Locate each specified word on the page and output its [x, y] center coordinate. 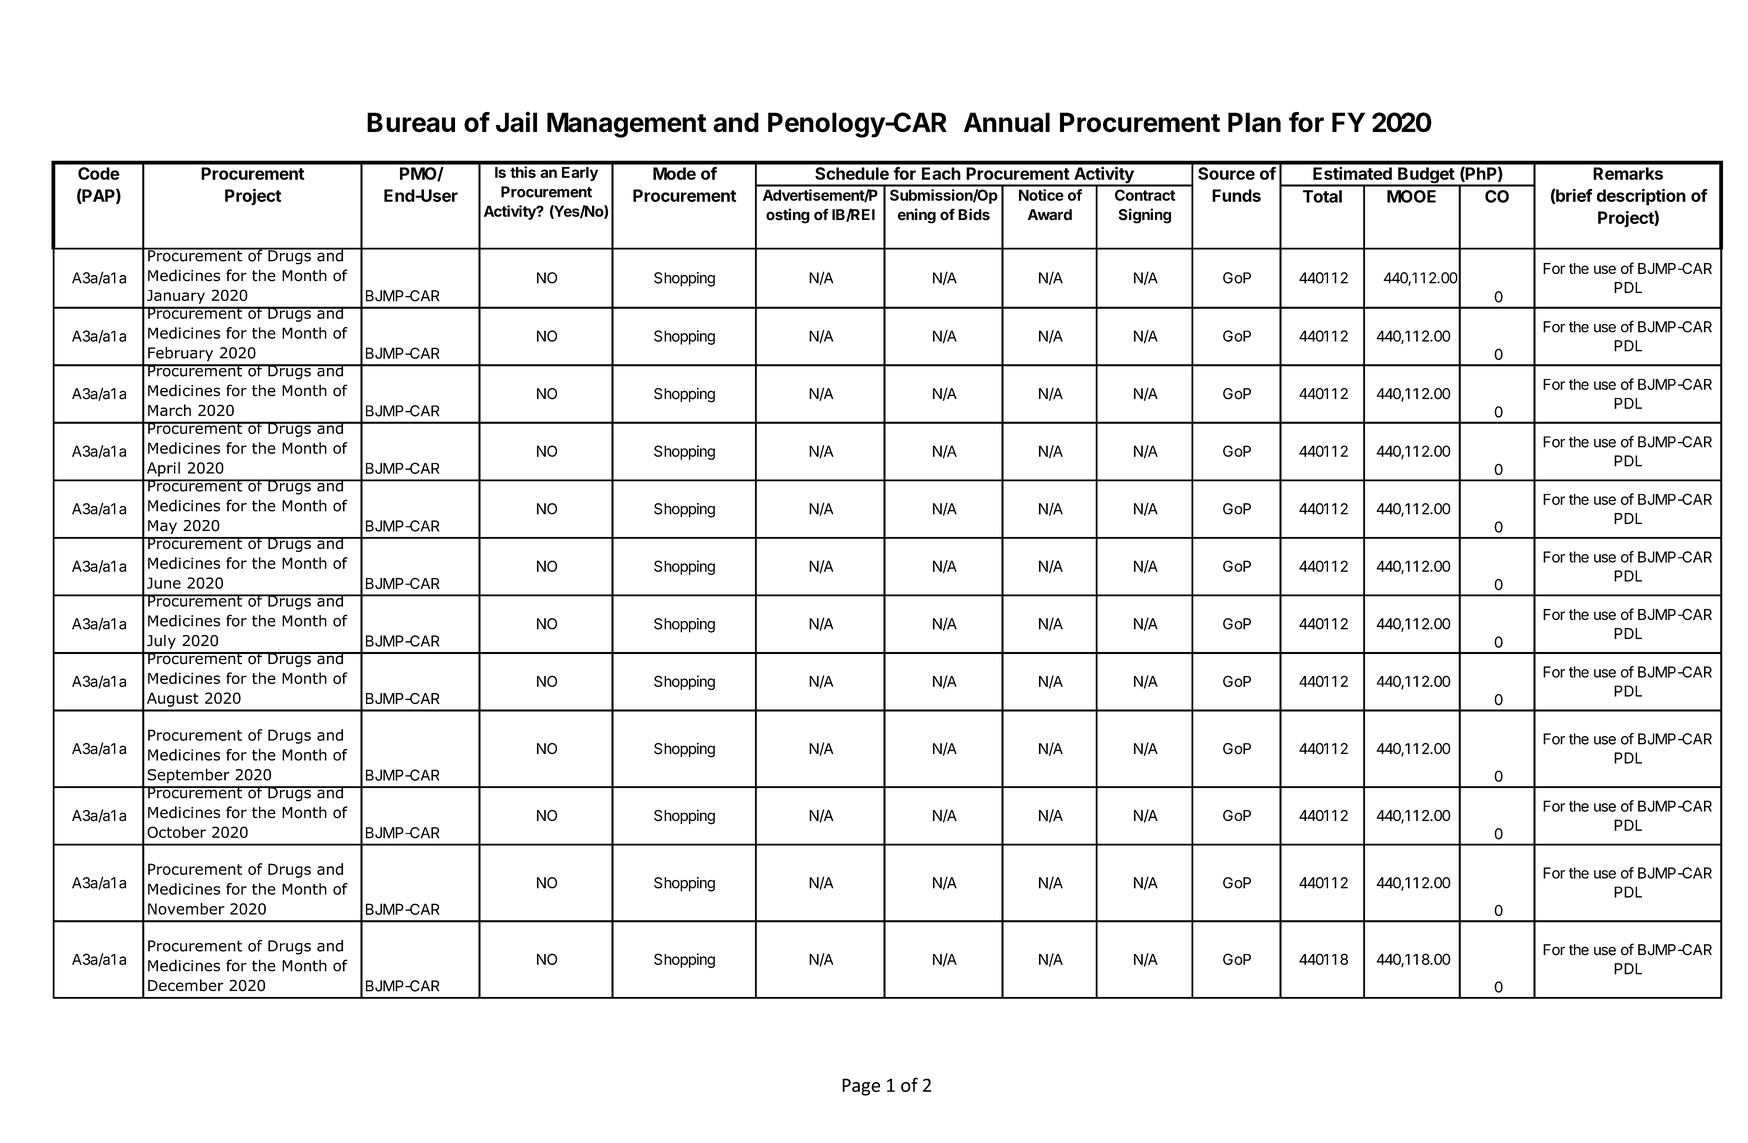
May [162, 527]
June [164, 583]
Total [1322, 196]
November [186, 909]
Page [861, 1087]
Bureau [411, 122]
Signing [1144, 216]
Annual [1007, 122]
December [186, 985]
